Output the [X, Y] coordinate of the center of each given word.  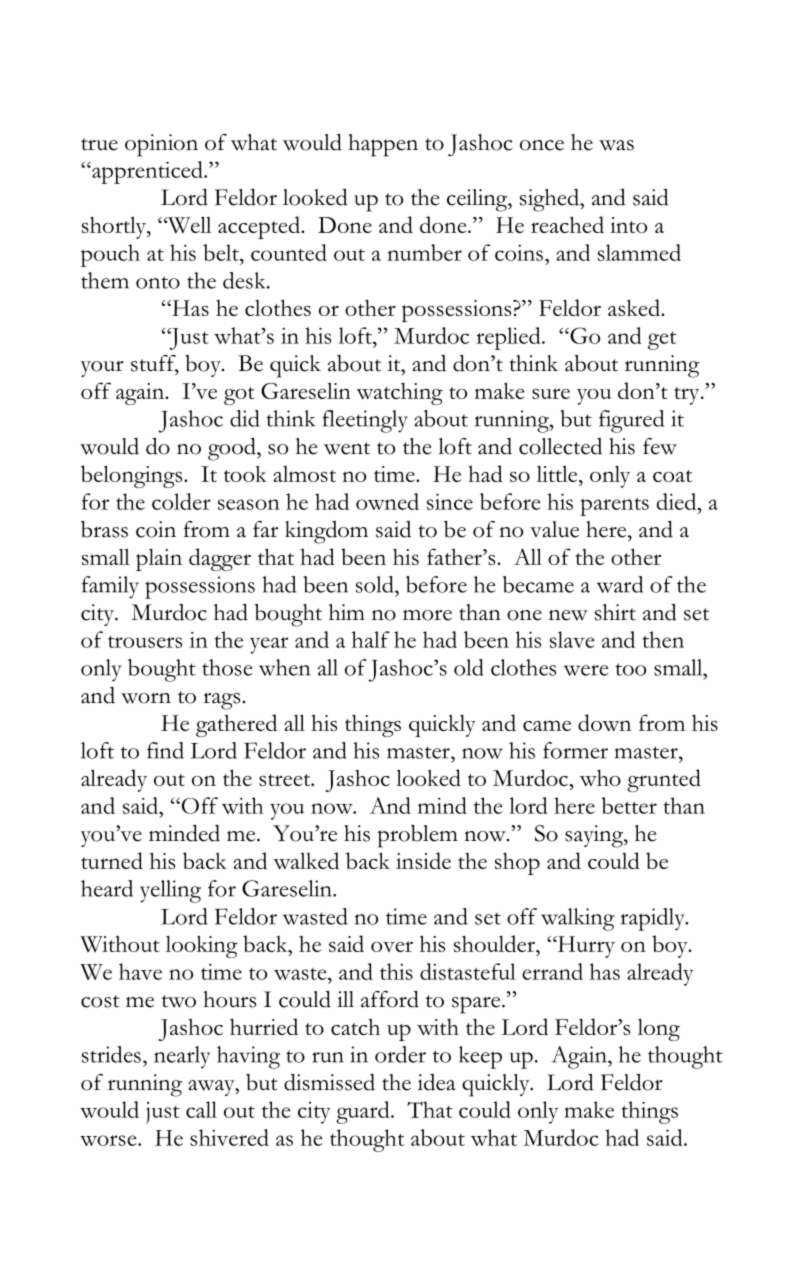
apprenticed [147, 172]
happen [383, 145]
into [628, 225]
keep [480, 1057]
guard [364, 1112]
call [201, 1109]
